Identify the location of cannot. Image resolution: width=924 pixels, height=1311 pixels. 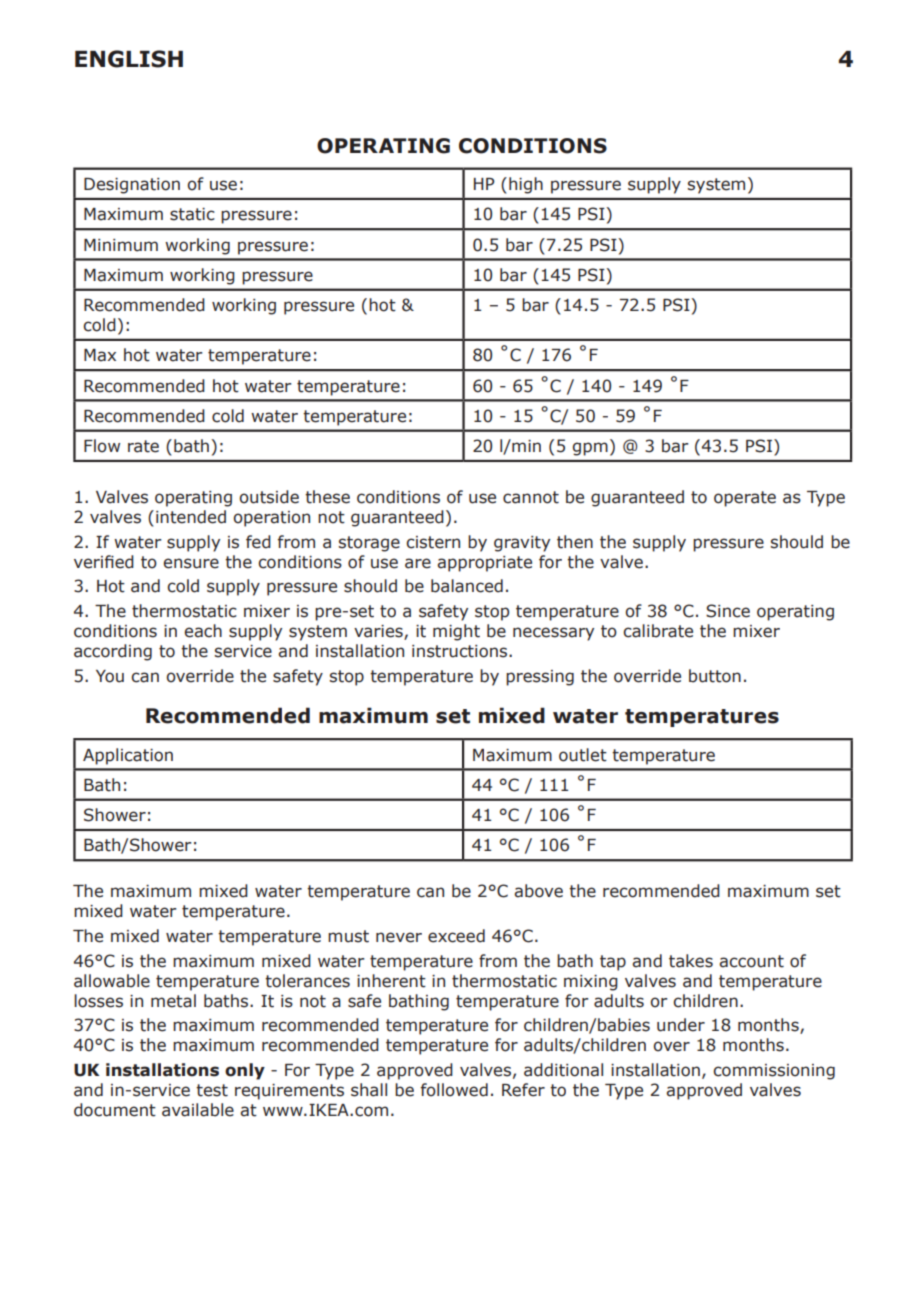
(531, 497).
